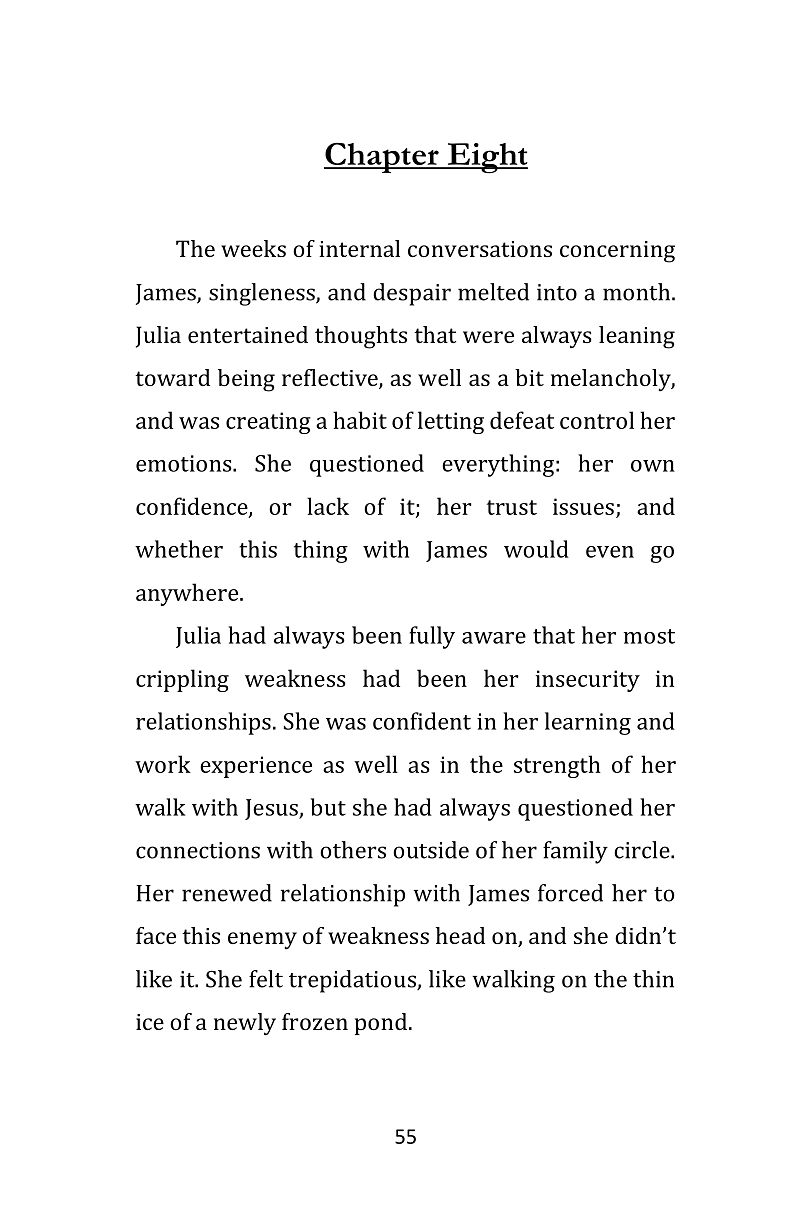  What do you see at coordinates (193, 507) in the page?
I see `confidence` at bounding box center [193, 507].
